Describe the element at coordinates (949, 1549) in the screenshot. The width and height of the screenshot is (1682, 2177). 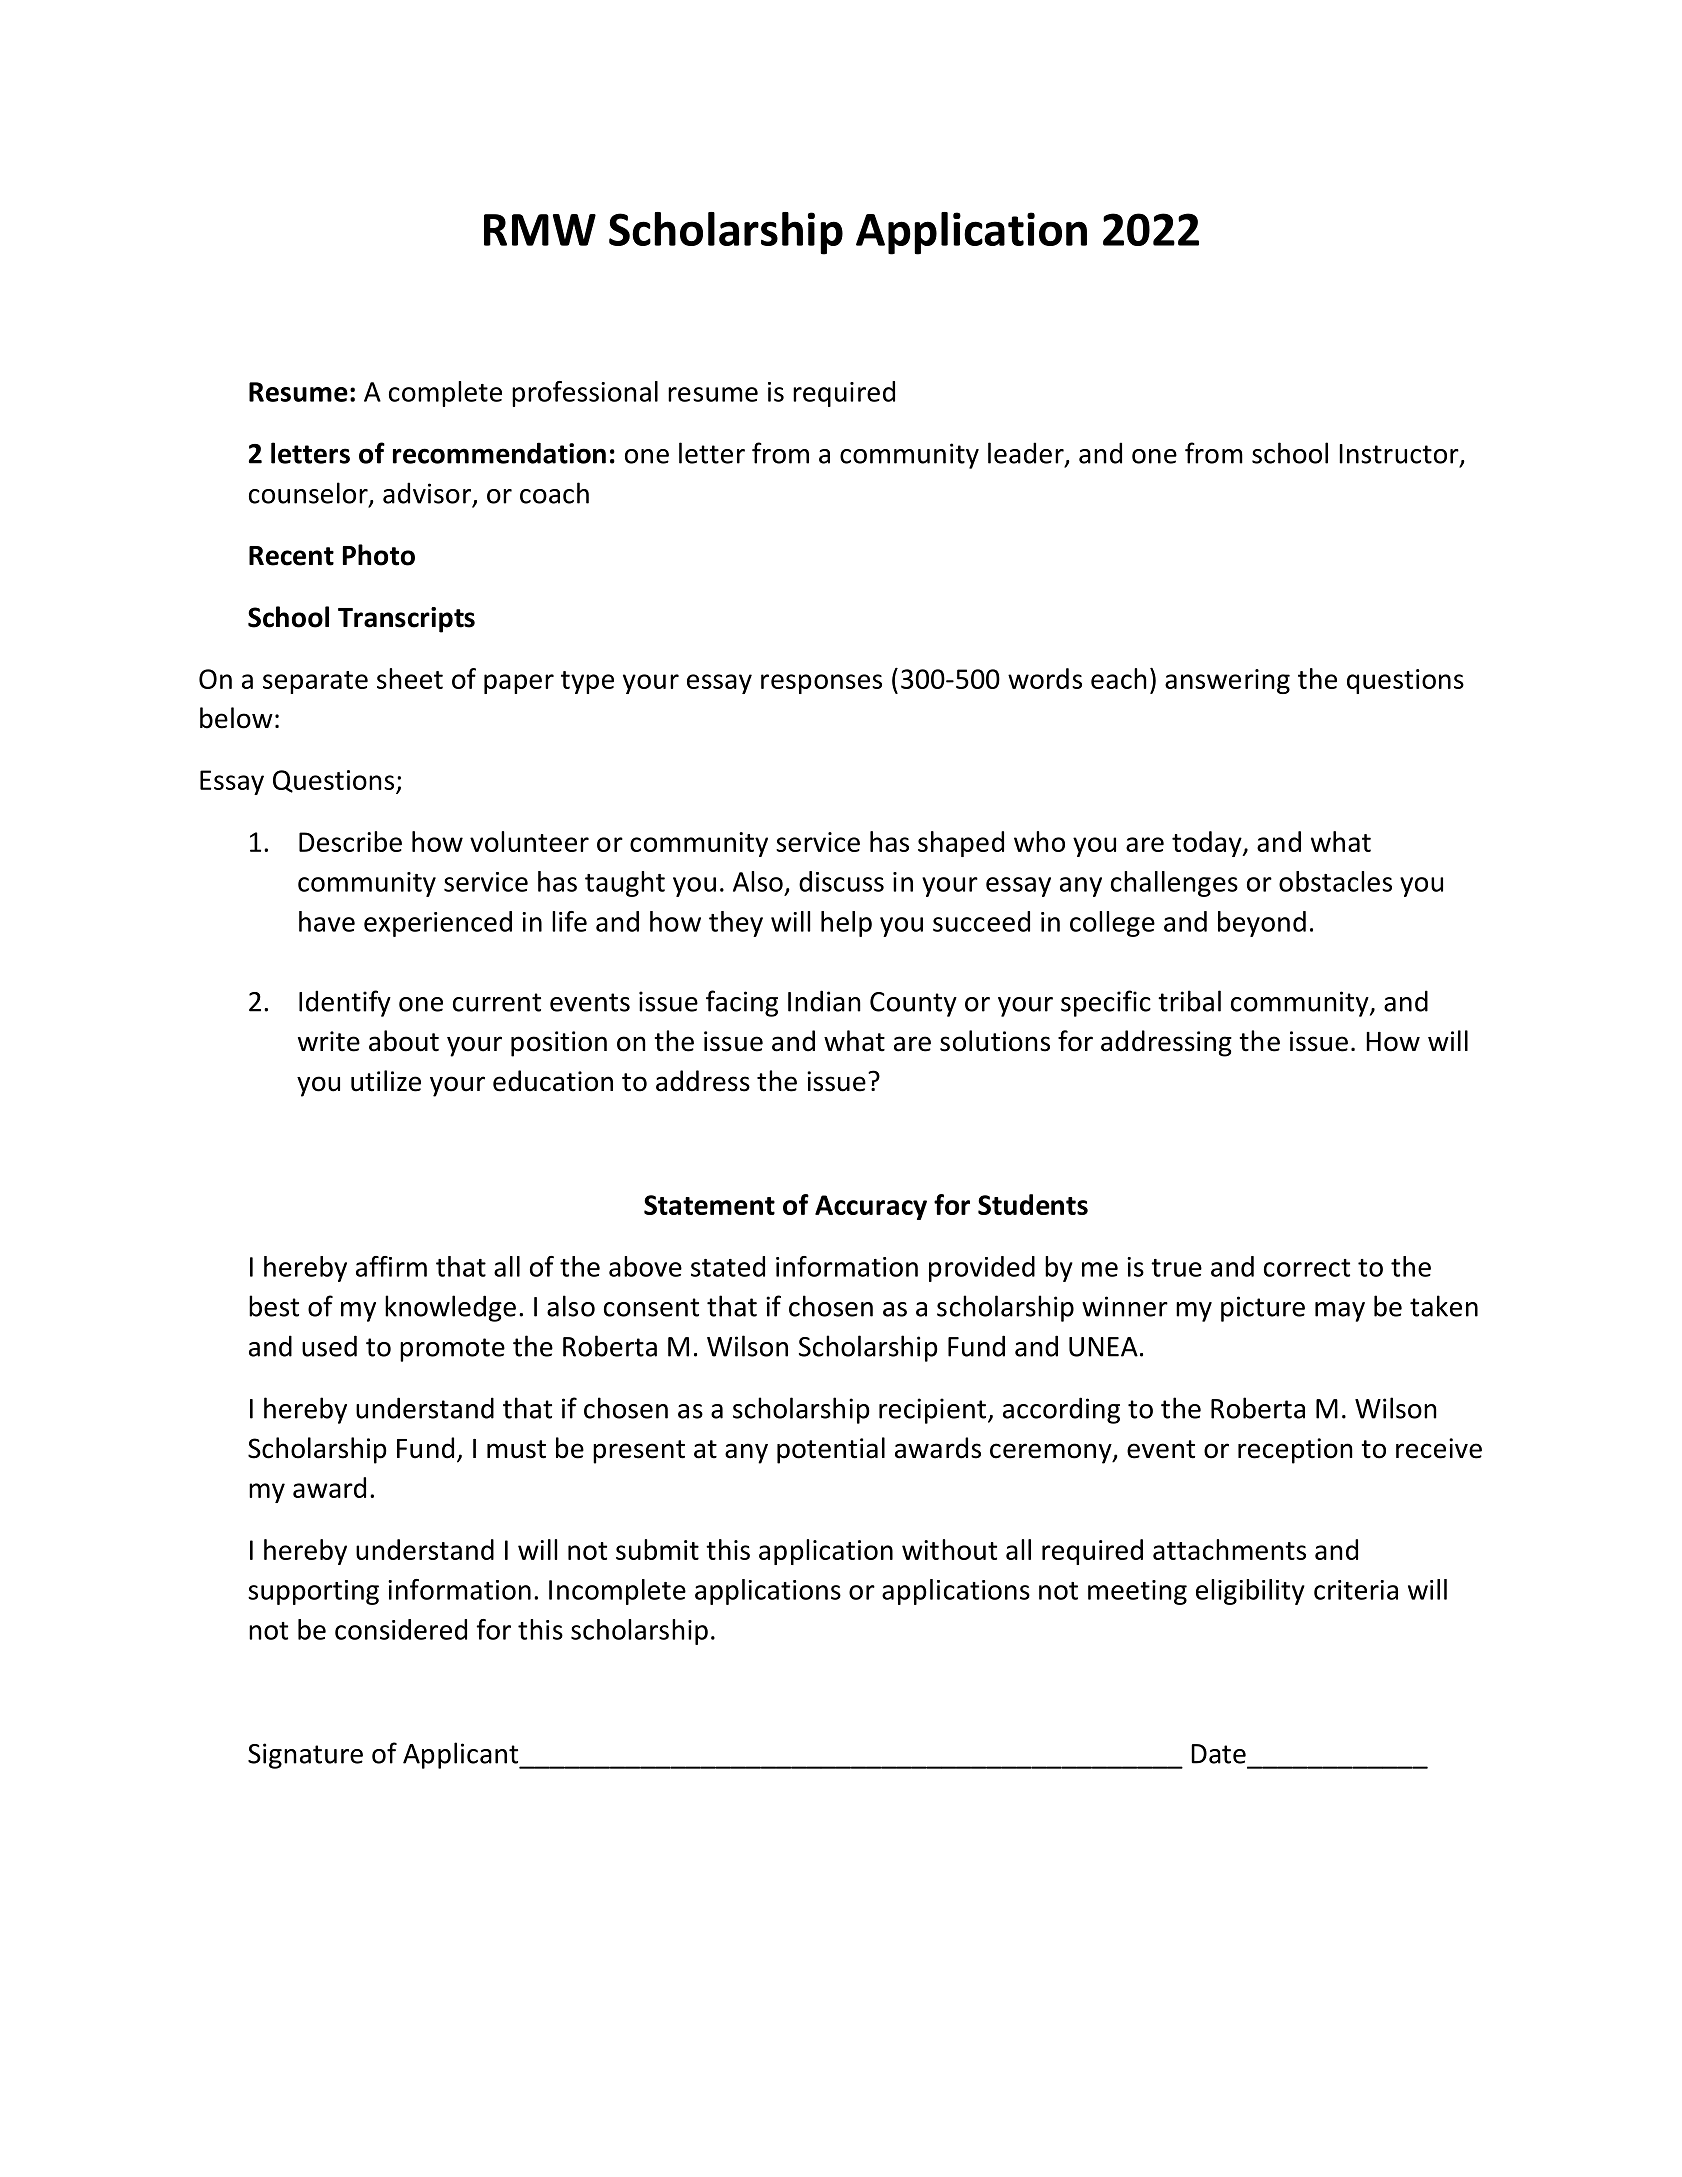
I see `without` at that location.
